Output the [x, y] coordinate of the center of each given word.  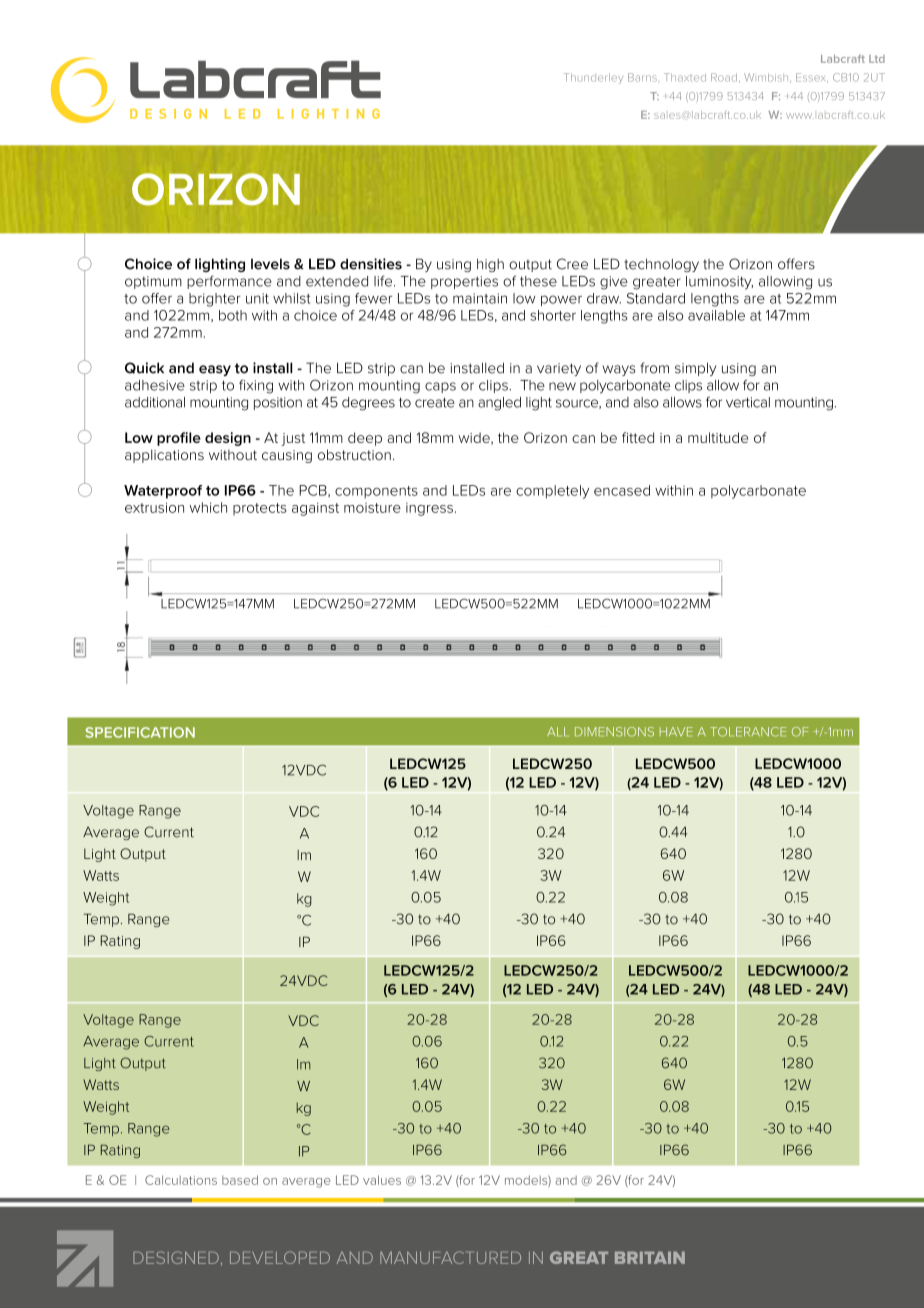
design [228, 439]
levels [270, 264]
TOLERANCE [748, 732]
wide [475, 438]
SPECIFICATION [140, 732]
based [240, 1180]
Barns [642, 77]
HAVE [676, 731]
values [382, 1180]
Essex [812, 78]
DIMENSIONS [614, 732]
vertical [748, 402]
